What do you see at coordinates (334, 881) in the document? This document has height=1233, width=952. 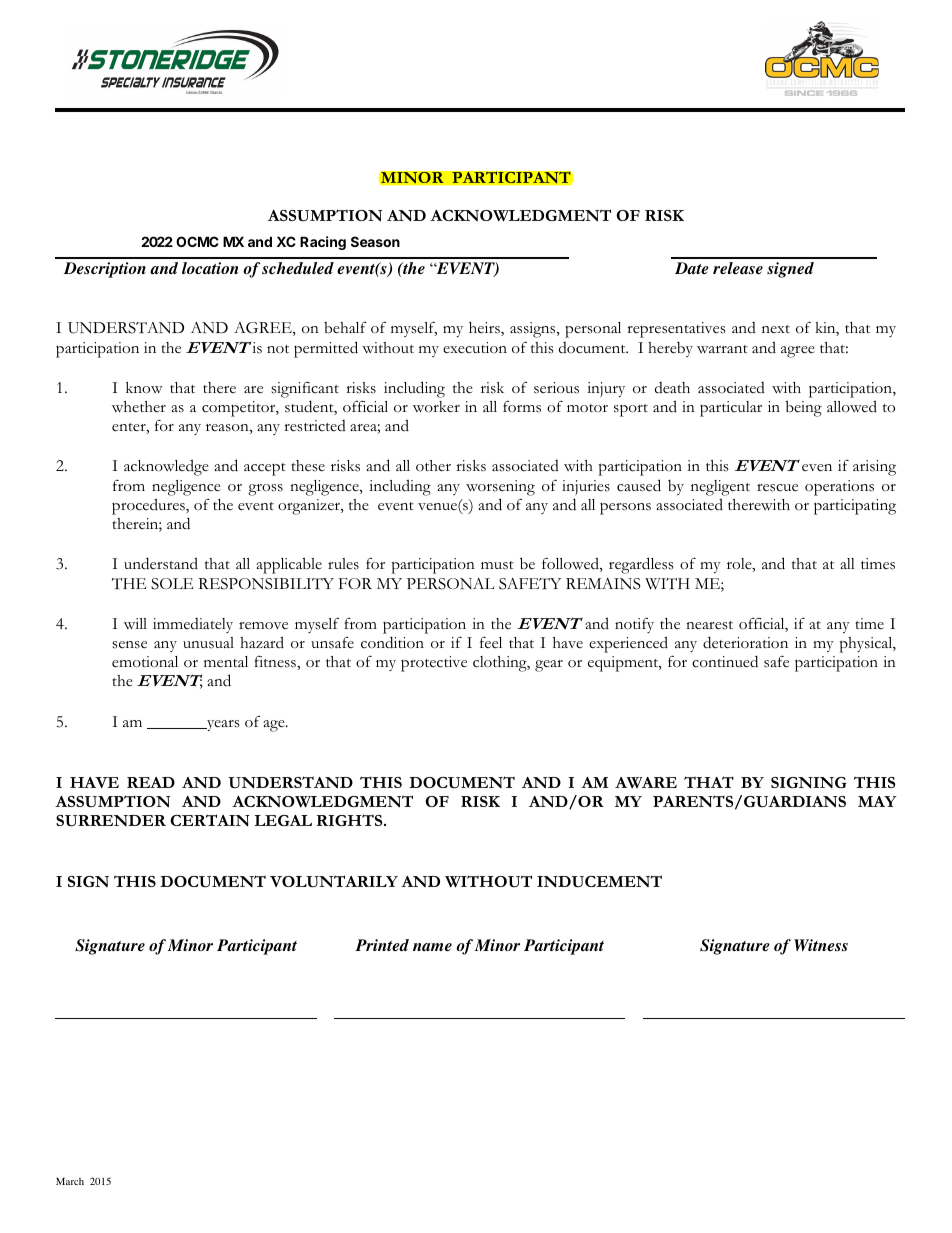 I see `VOLUNTARILY` at bounding box center [334, 881].
